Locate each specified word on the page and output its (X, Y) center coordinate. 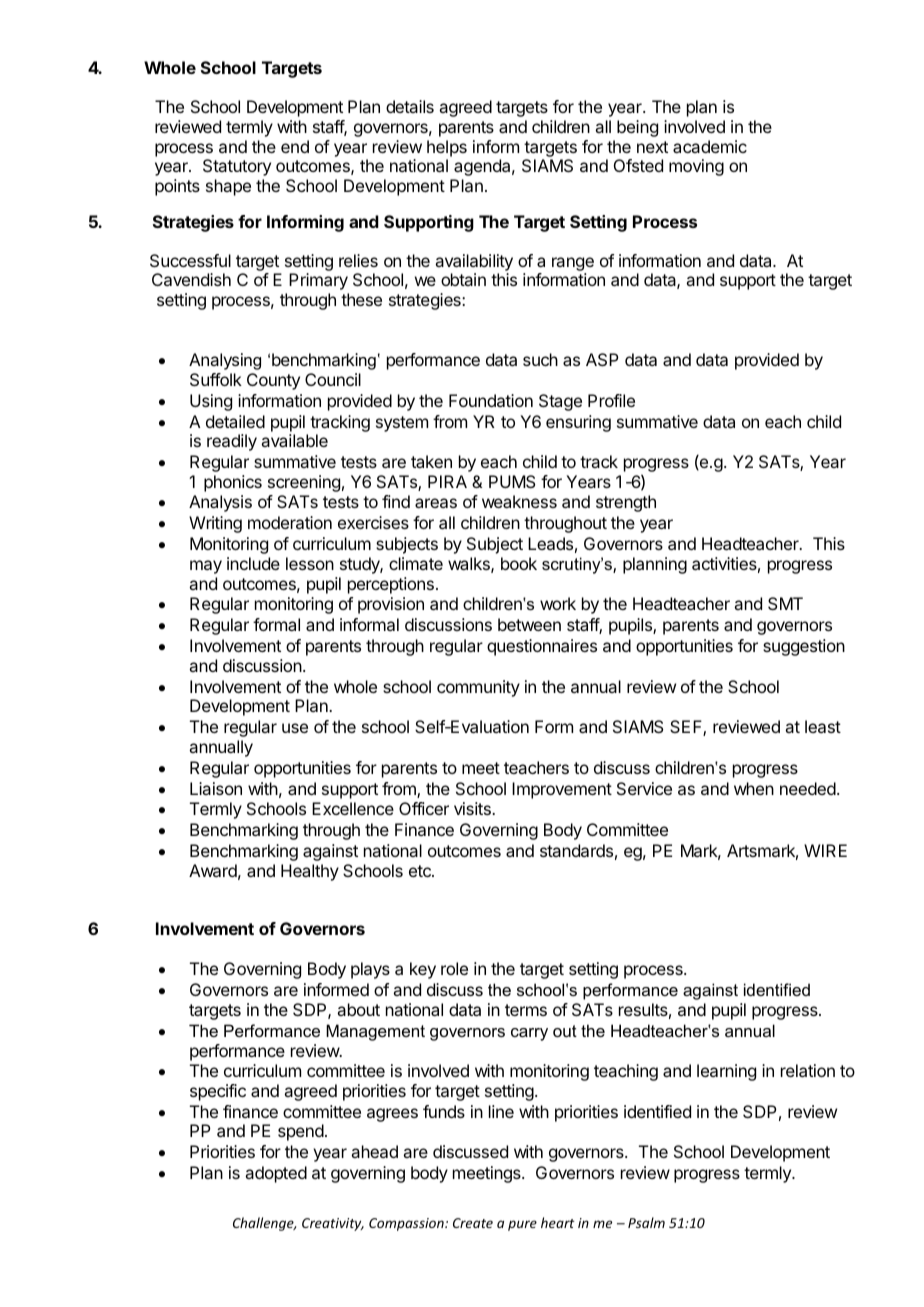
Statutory (237, 167)
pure (522, 1225)
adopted (276, 1174)
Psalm (646, 1222)
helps (447, 148)
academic (710, 146)
